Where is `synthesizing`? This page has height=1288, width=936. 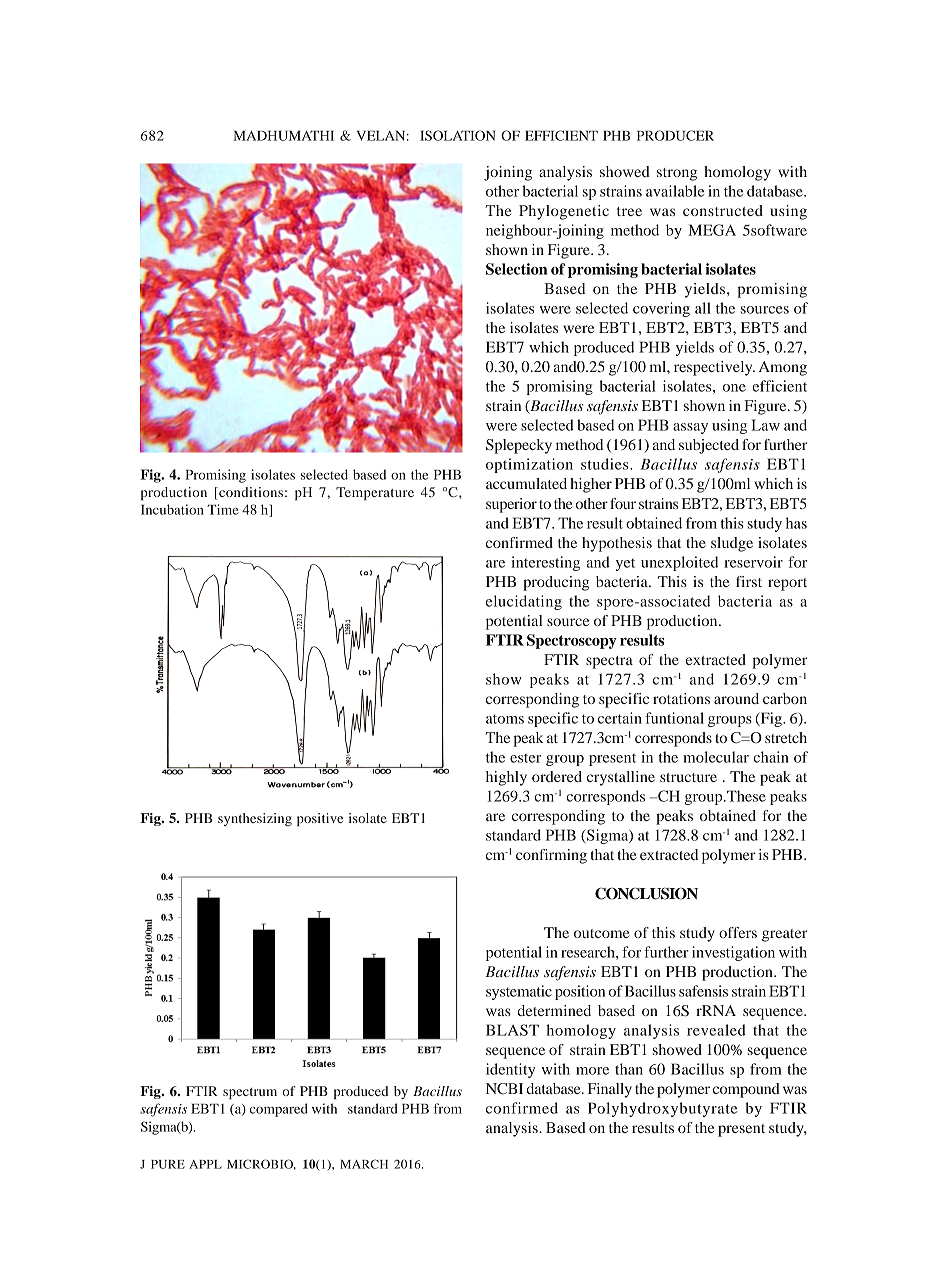 synthesizing is located at coordinates (255, 819).
